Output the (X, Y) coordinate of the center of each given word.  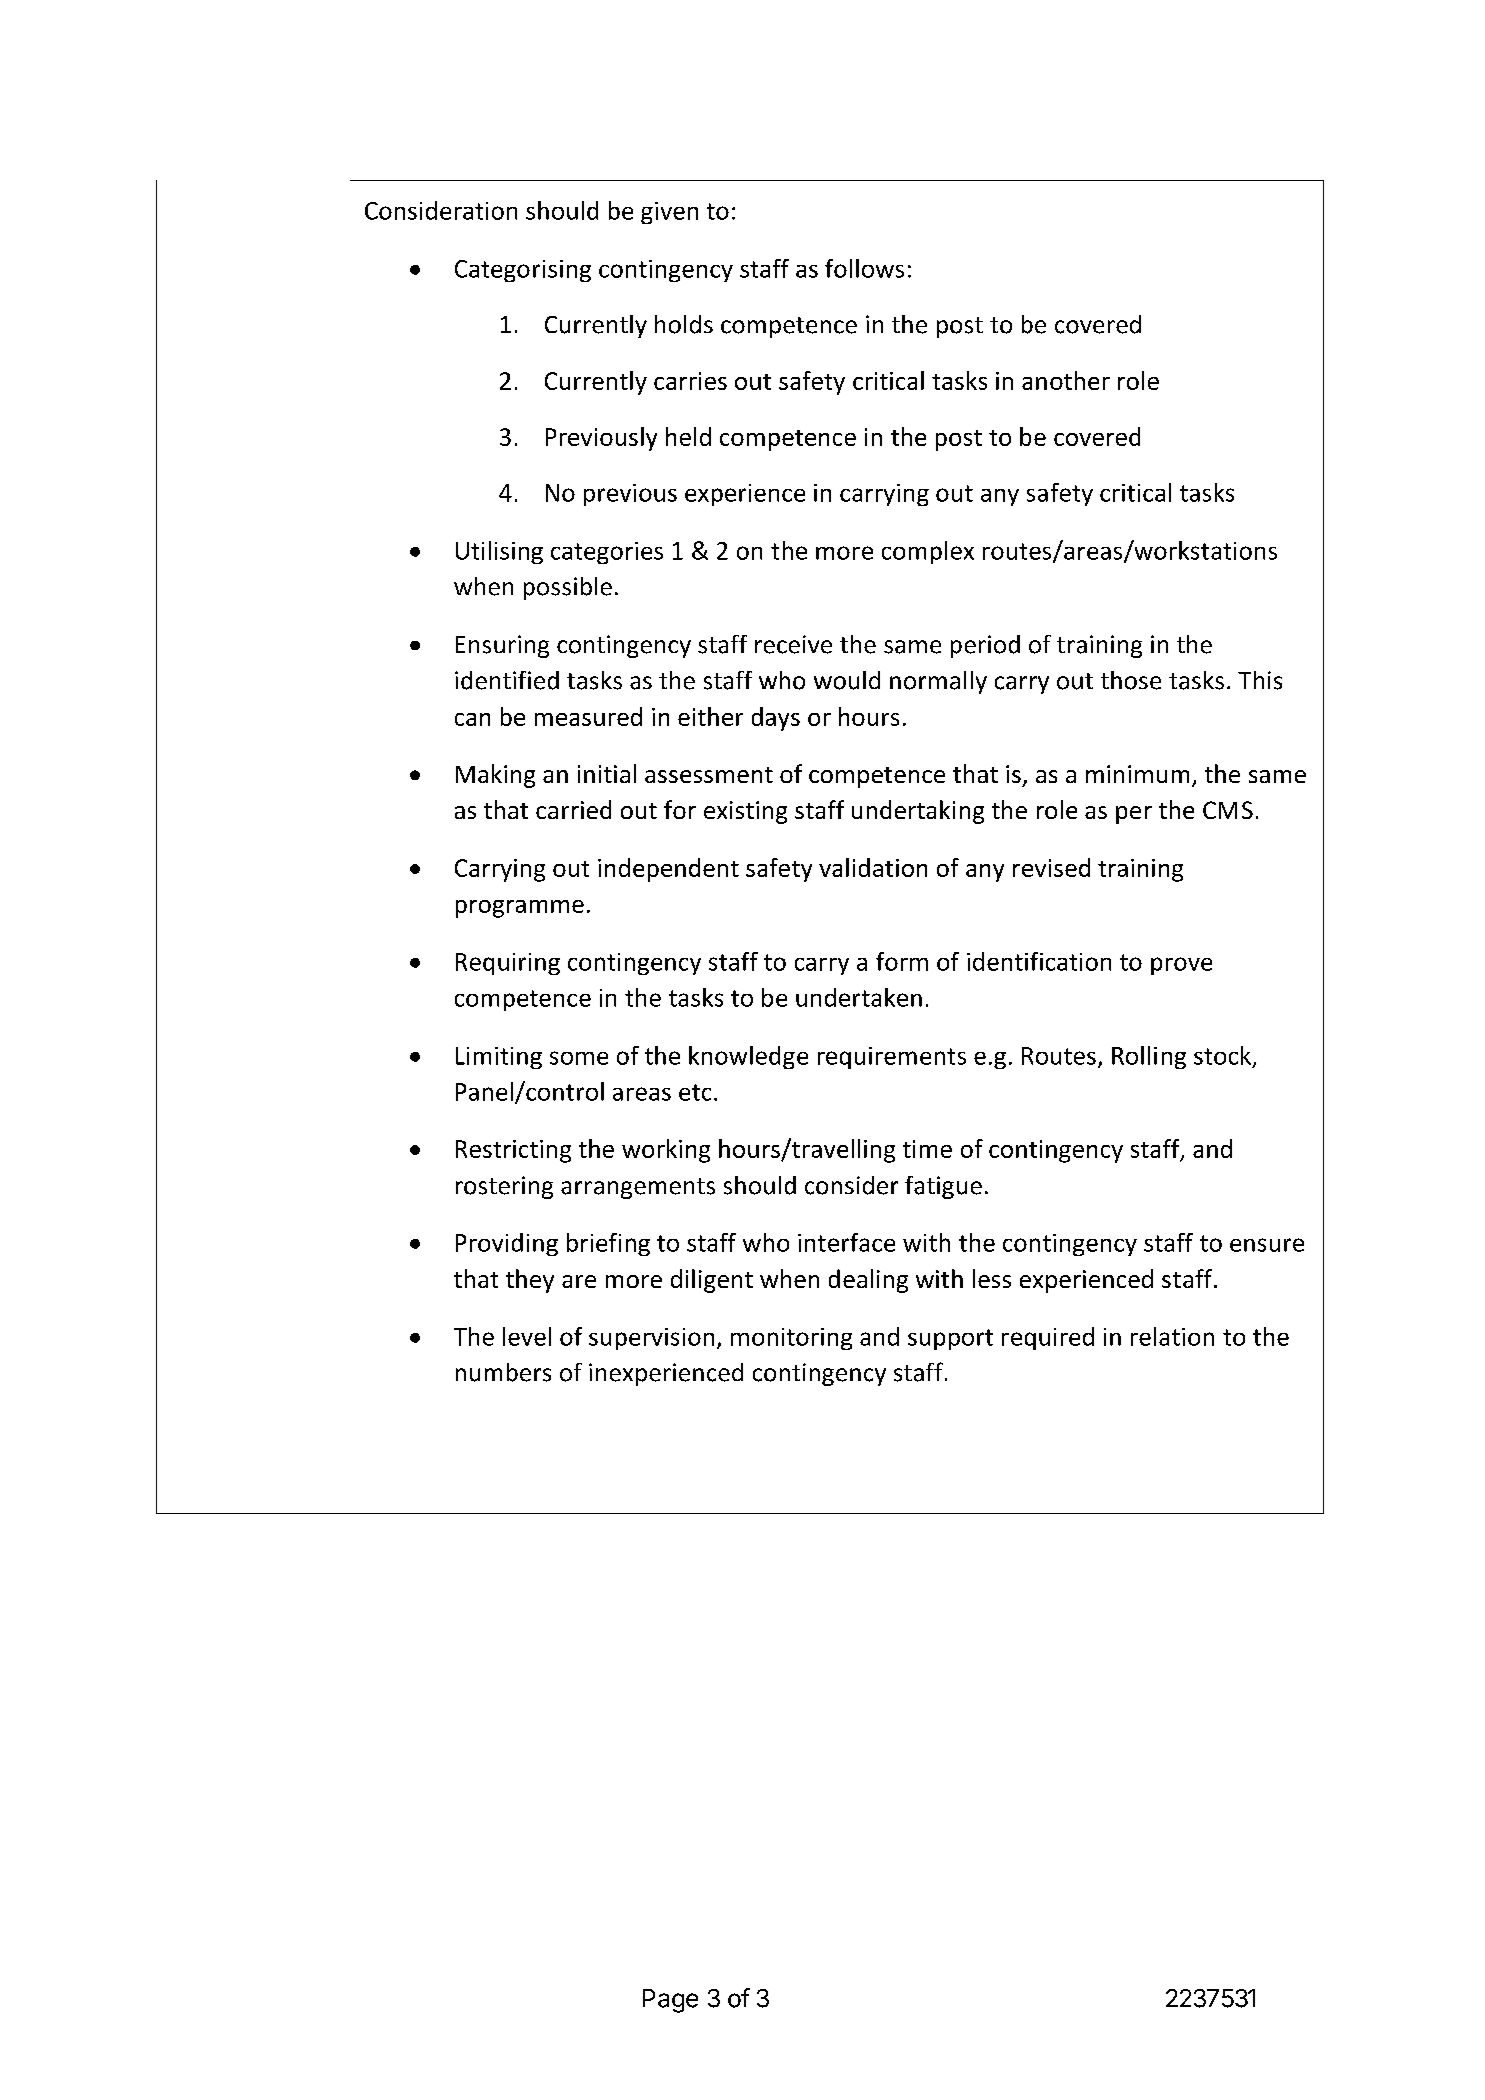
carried (573, 809)
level (527, 1336)
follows (864, 268)
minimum (1137, 774)
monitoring (791, 1339)
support (950, 1339)
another (1066, 380)
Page (670, 2001)
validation (873, 867)
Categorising (523, 271)
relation (1172, 1336)
